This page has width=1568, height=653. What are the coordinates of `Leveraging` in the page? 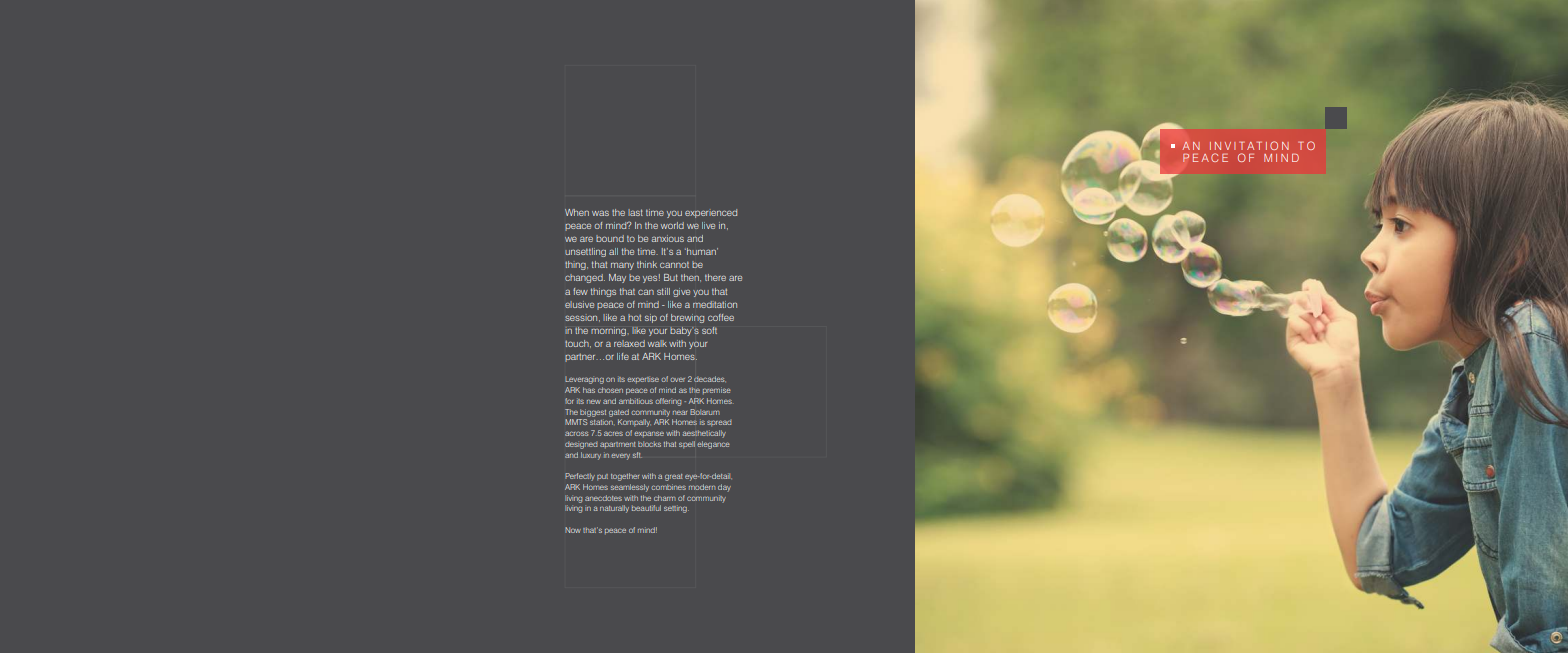 It's located at (584, 380).
